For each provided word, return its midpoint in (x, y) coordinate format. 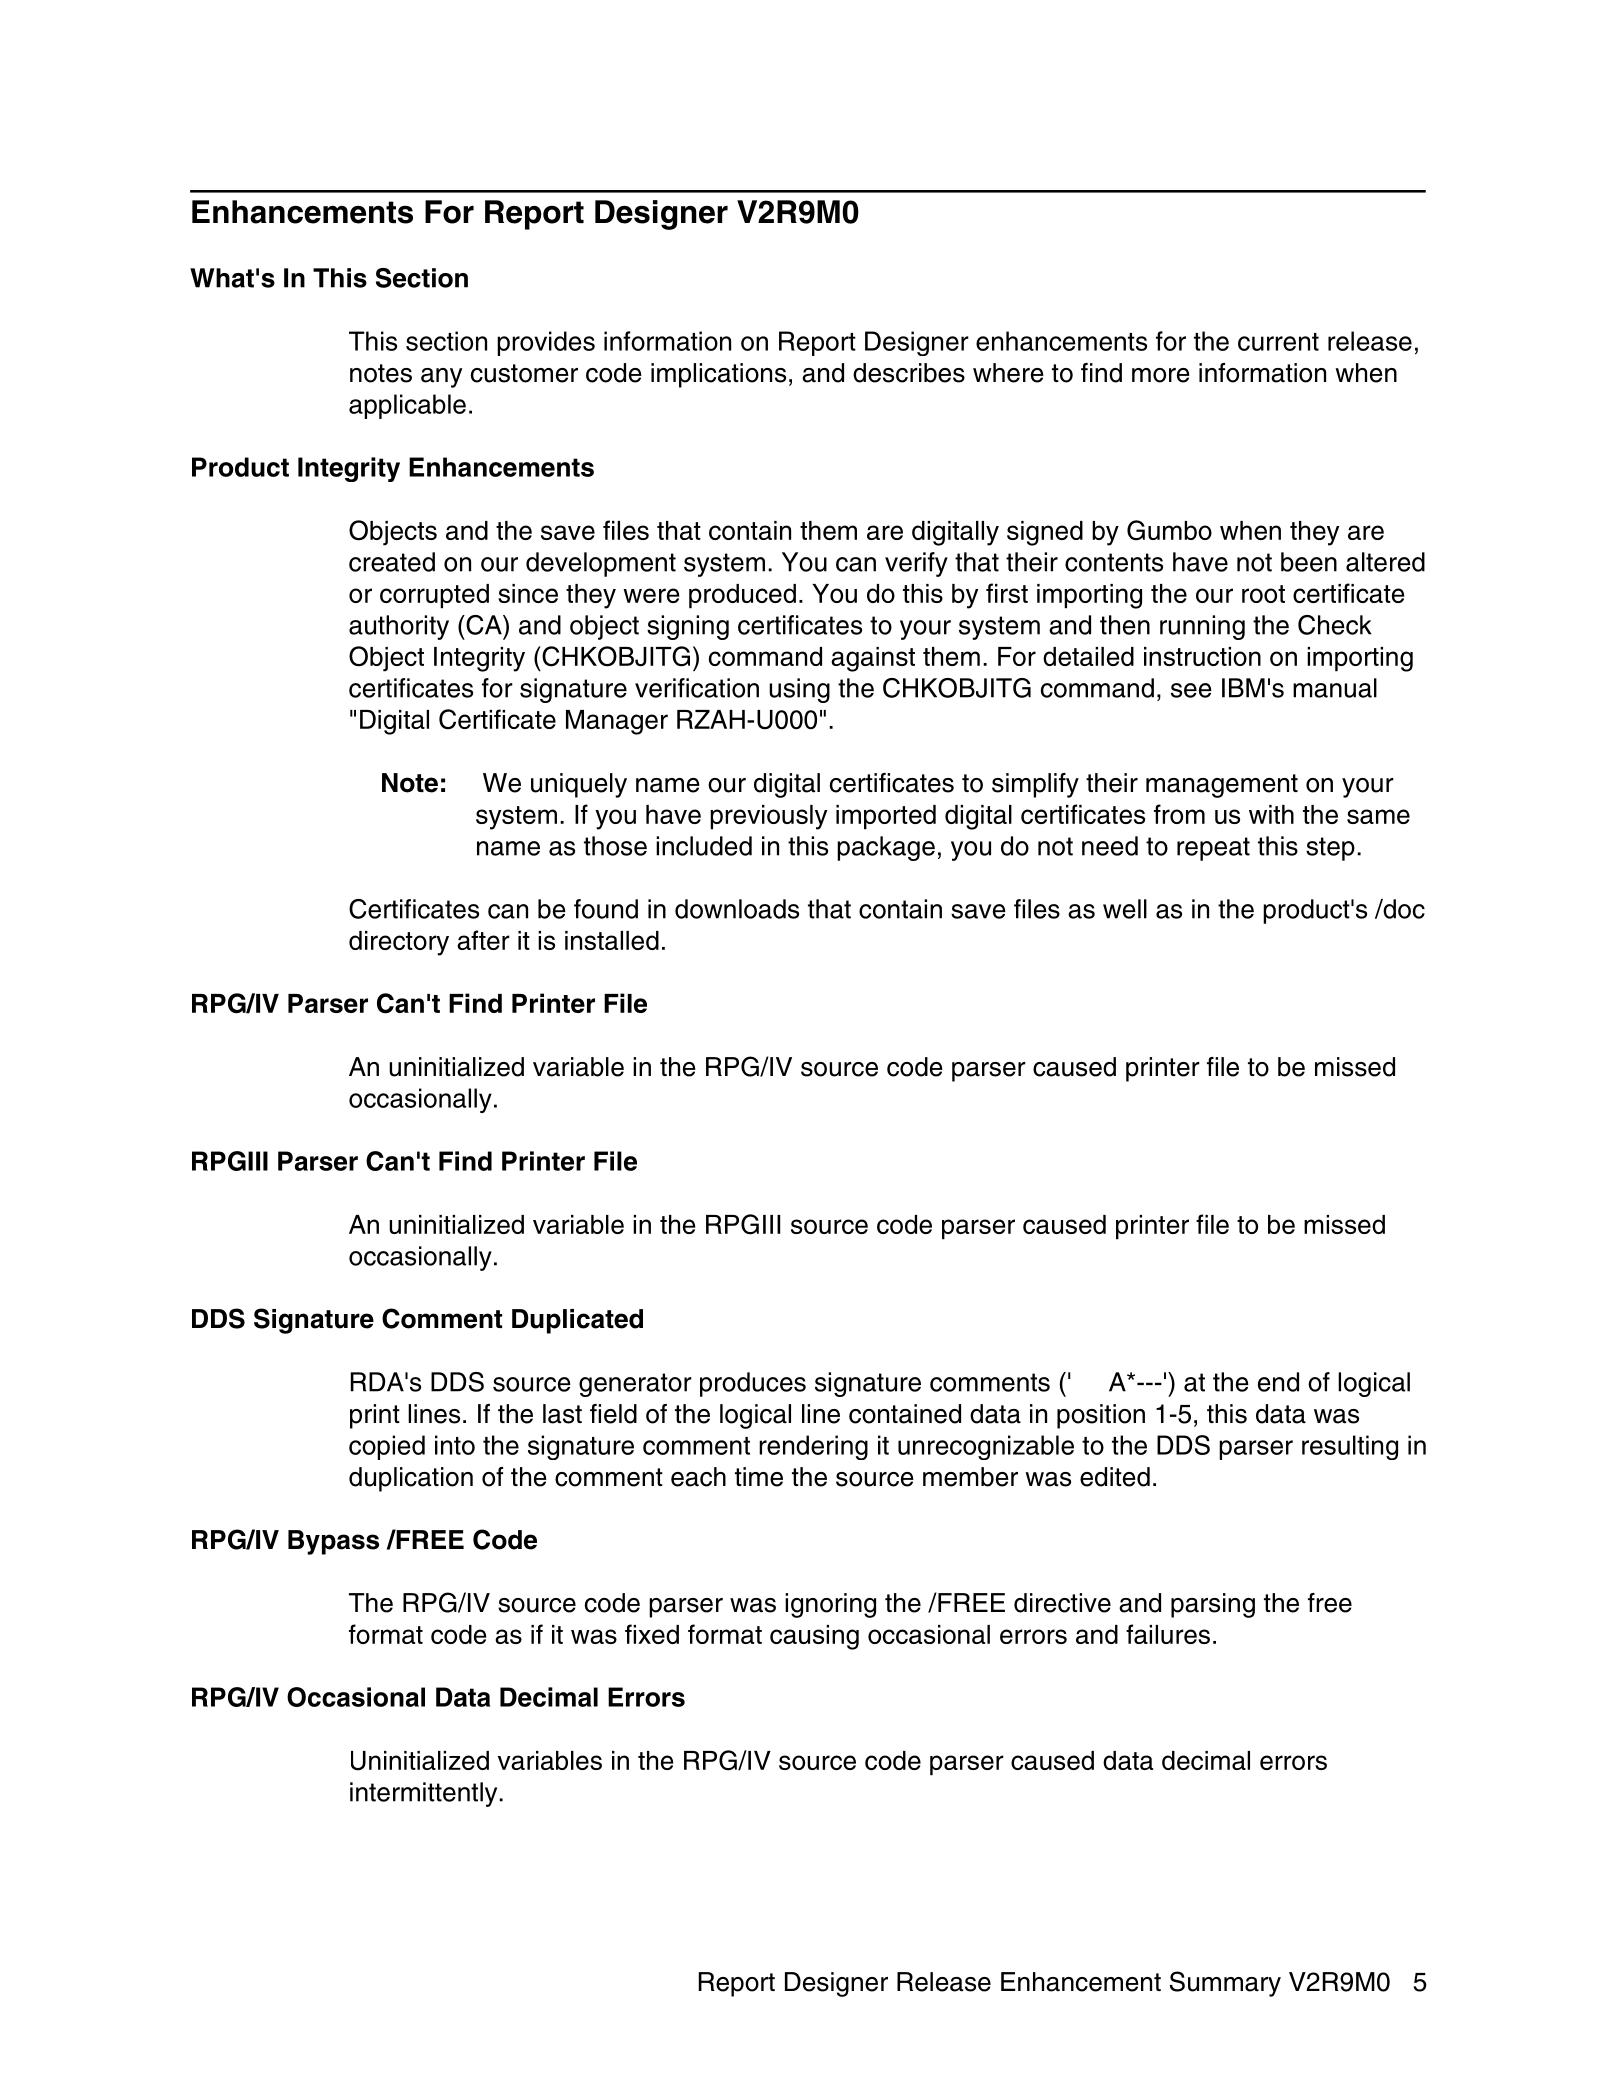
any (441, 378)
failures (1168, 1634)
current (1278, 342)
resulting (1350, 1447)
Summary (1225, 1984)
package (886, 848)
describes (909, 373)
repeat (1213, 849)
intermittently (425, 1794)
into (455, 1445)
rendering (813, 1447)
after (483, 940)
